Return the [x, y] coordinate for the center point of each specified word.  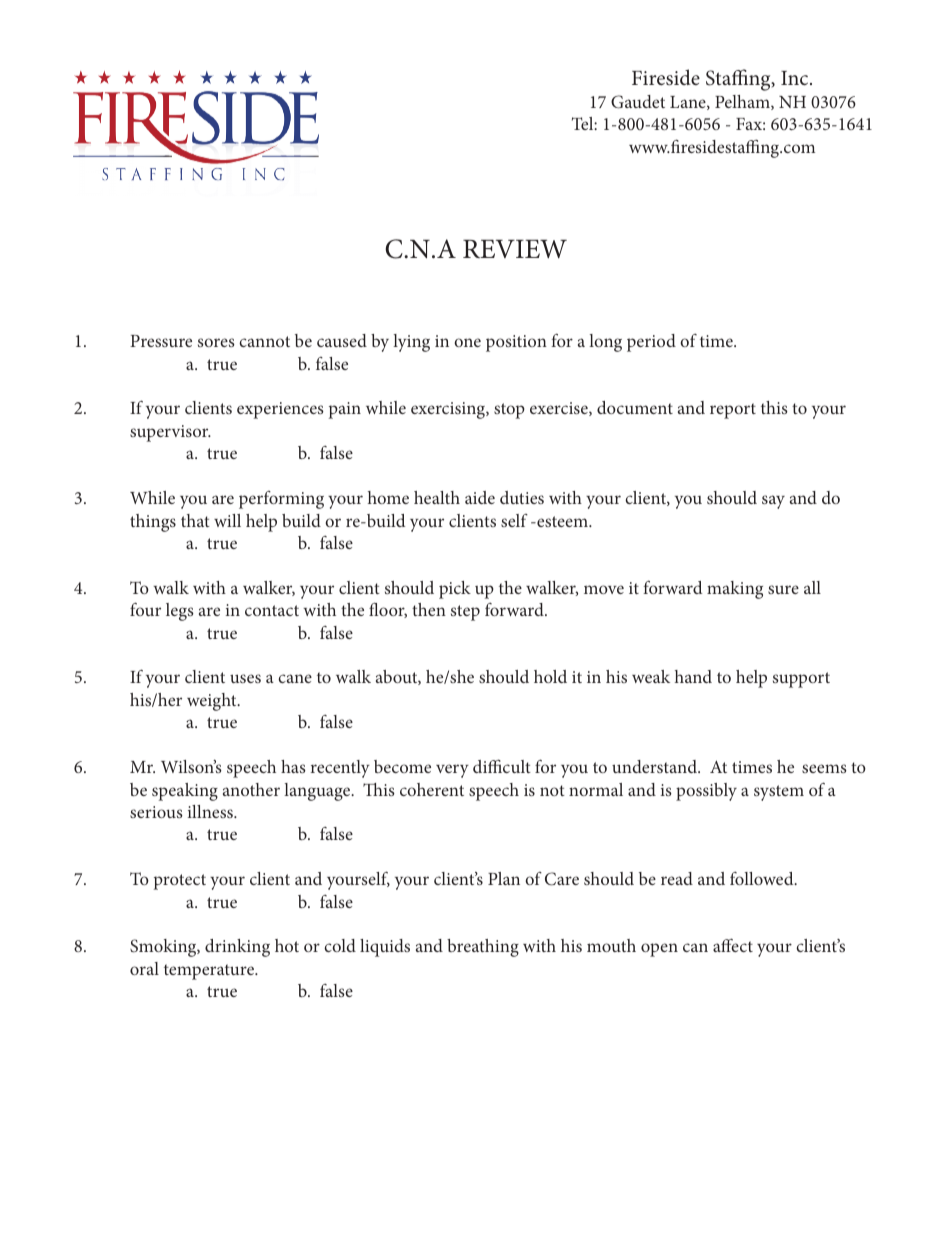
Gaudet [638, 102]
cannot [264, 341]
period [651, 343]
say [773, 502]
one [467, 342]
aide [480, 497]
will [227, 520]
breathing [483, 948]
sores [216, 342]
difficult [502, 766]
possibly [706, 792]
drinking [237, 948]
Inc [796, 78]
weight [213, 702]
